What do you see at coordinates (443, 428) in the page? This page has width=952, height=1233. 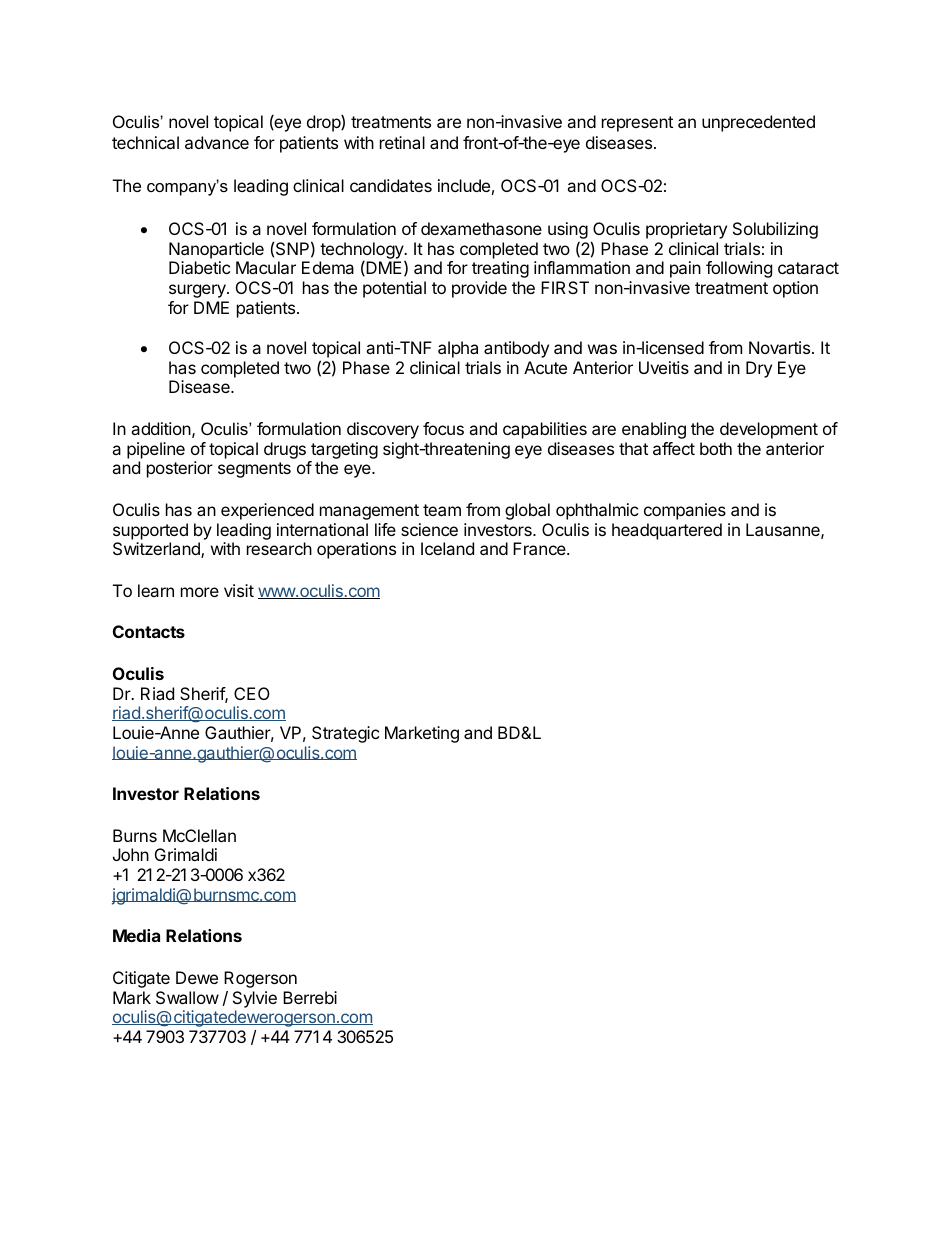 I see `focus` at bounding box center [443, 428].
